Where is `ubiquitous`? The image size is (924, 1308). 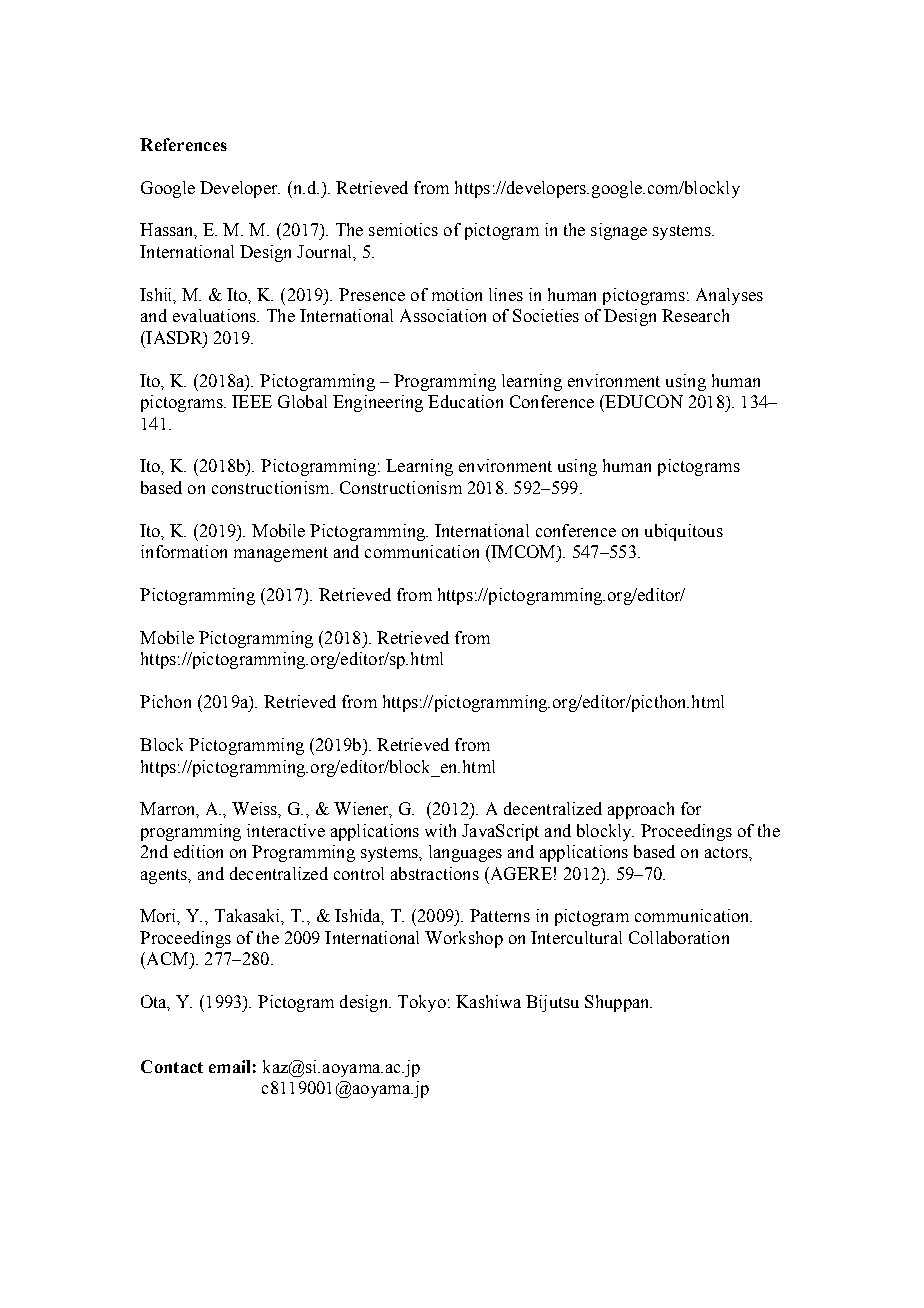
ubiquitous is located at coordinates (684, 532).
